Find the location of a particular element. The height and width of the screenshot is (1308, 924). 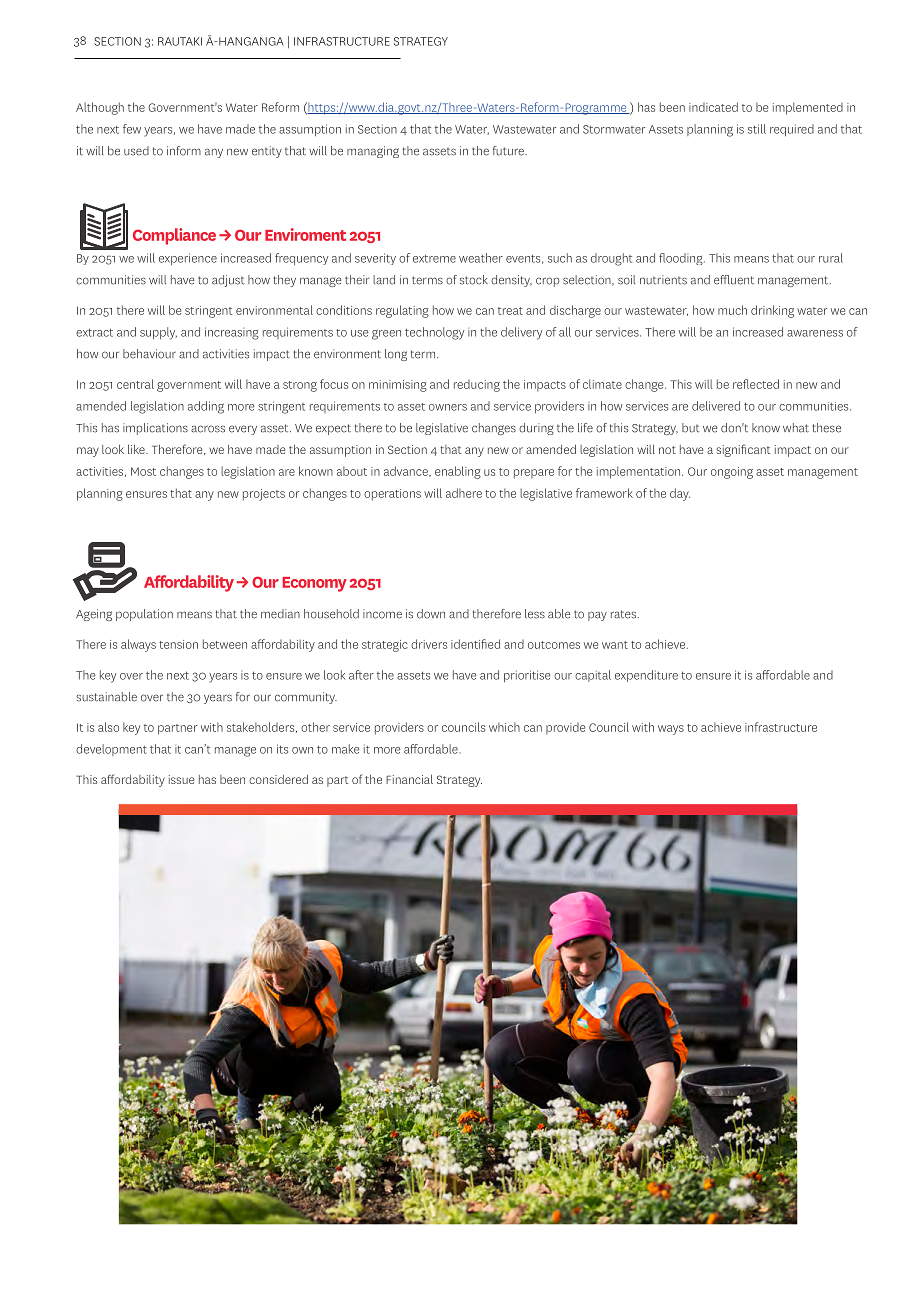

stock is located at coordinates (474, 280).
